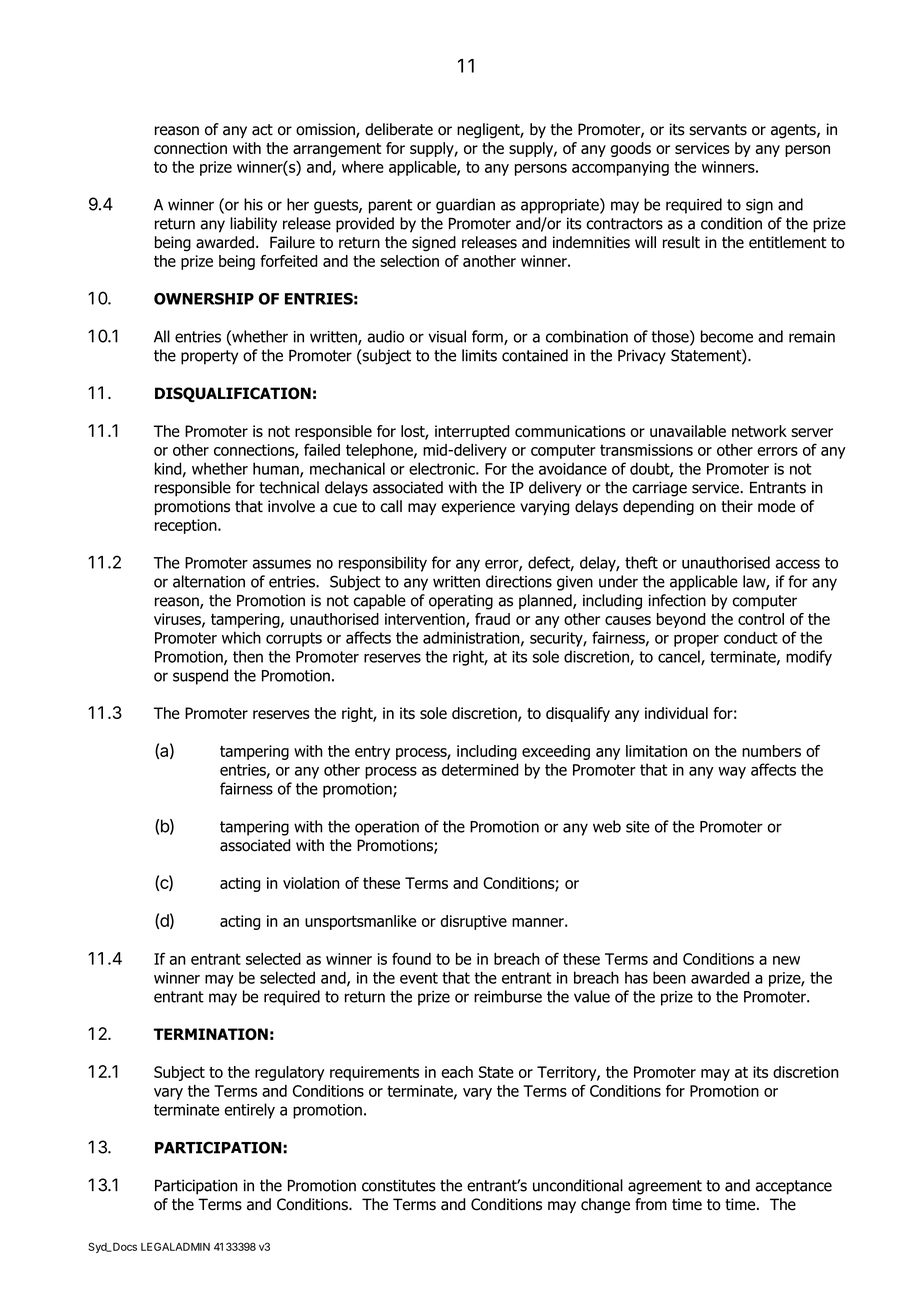  Describe the element at coordinates (718, 130) in the page. I see `servants` at that location.
